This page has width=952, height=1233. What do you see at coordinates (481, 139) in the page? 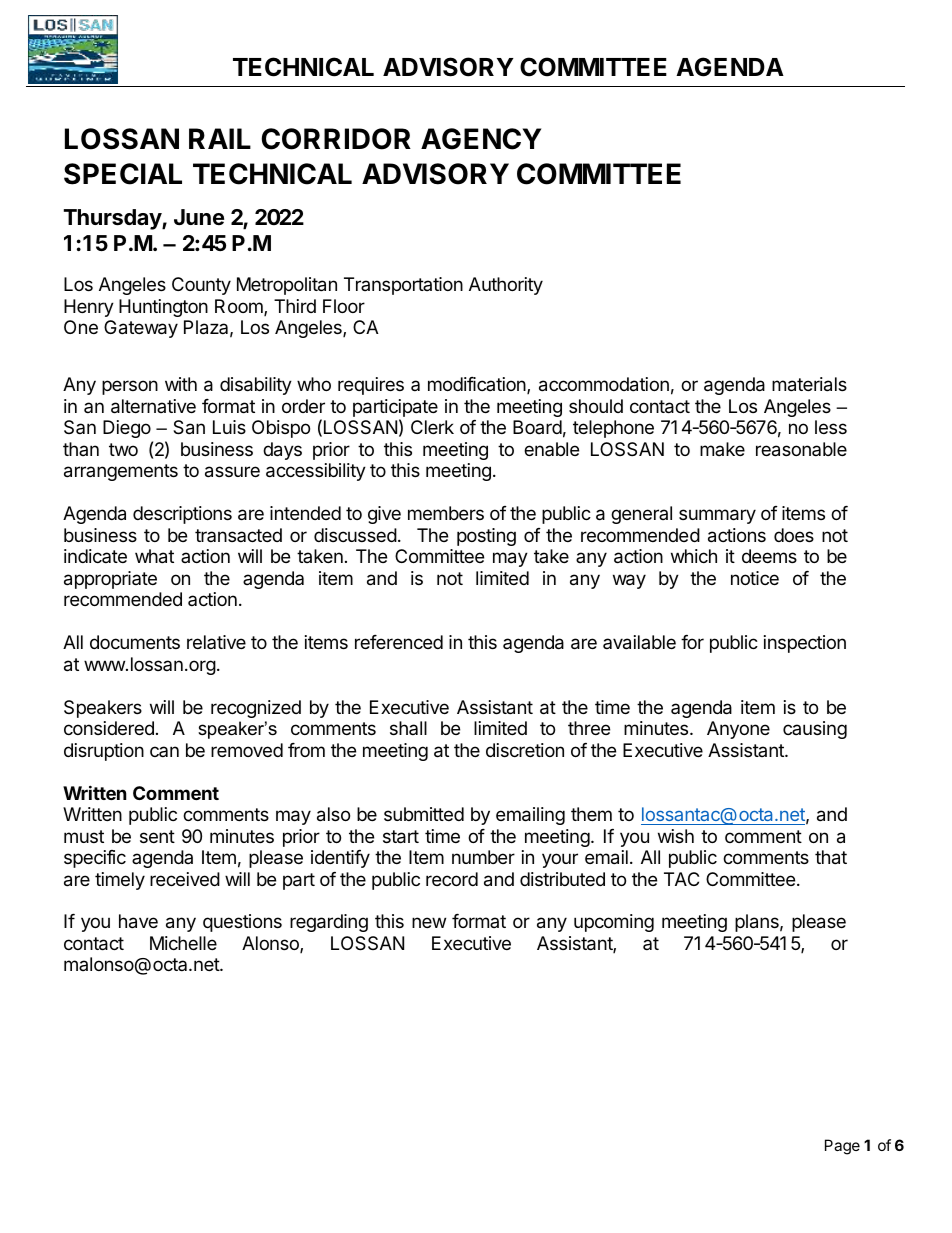
I see `AGENCY` at bounding box center [481, 139].
